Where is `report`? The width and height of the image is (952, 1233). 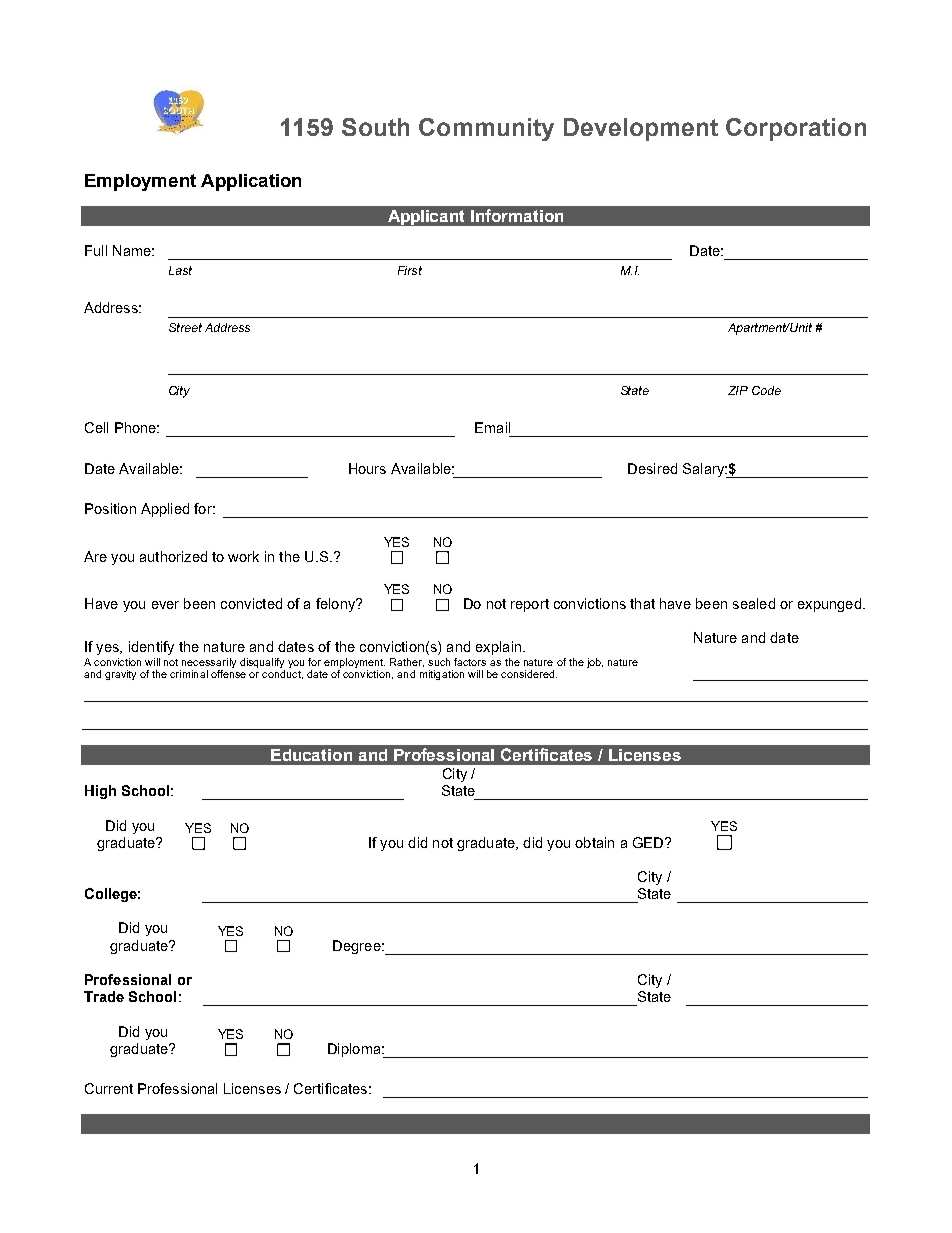 report is located at coordinates (530, 605).
